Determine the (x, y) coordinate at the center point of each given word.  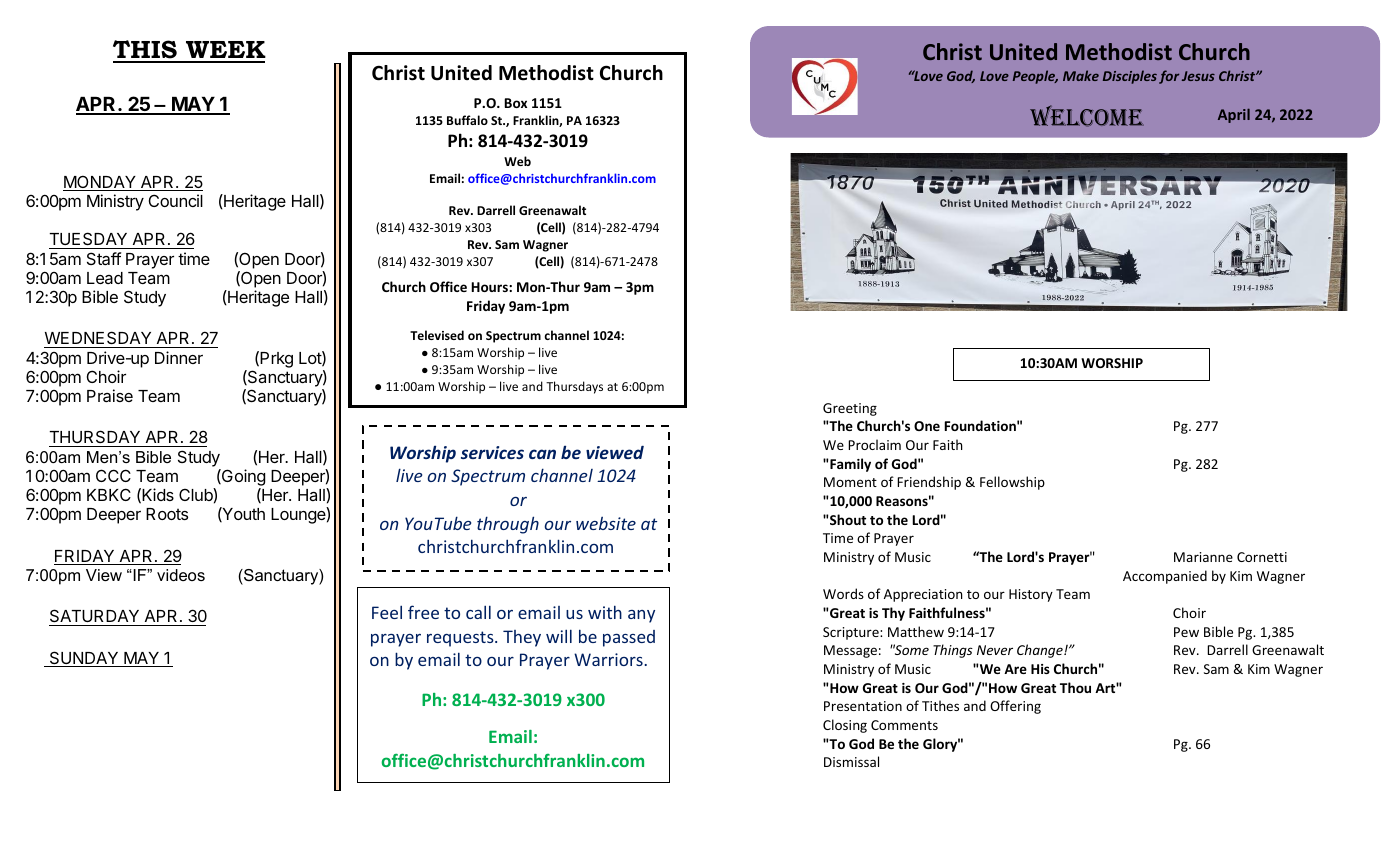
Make (1081, 75)
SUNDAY (84, 659)
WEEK (226, 49)
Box (515, 103)
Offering (1015, 707)
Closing (845, 726)
